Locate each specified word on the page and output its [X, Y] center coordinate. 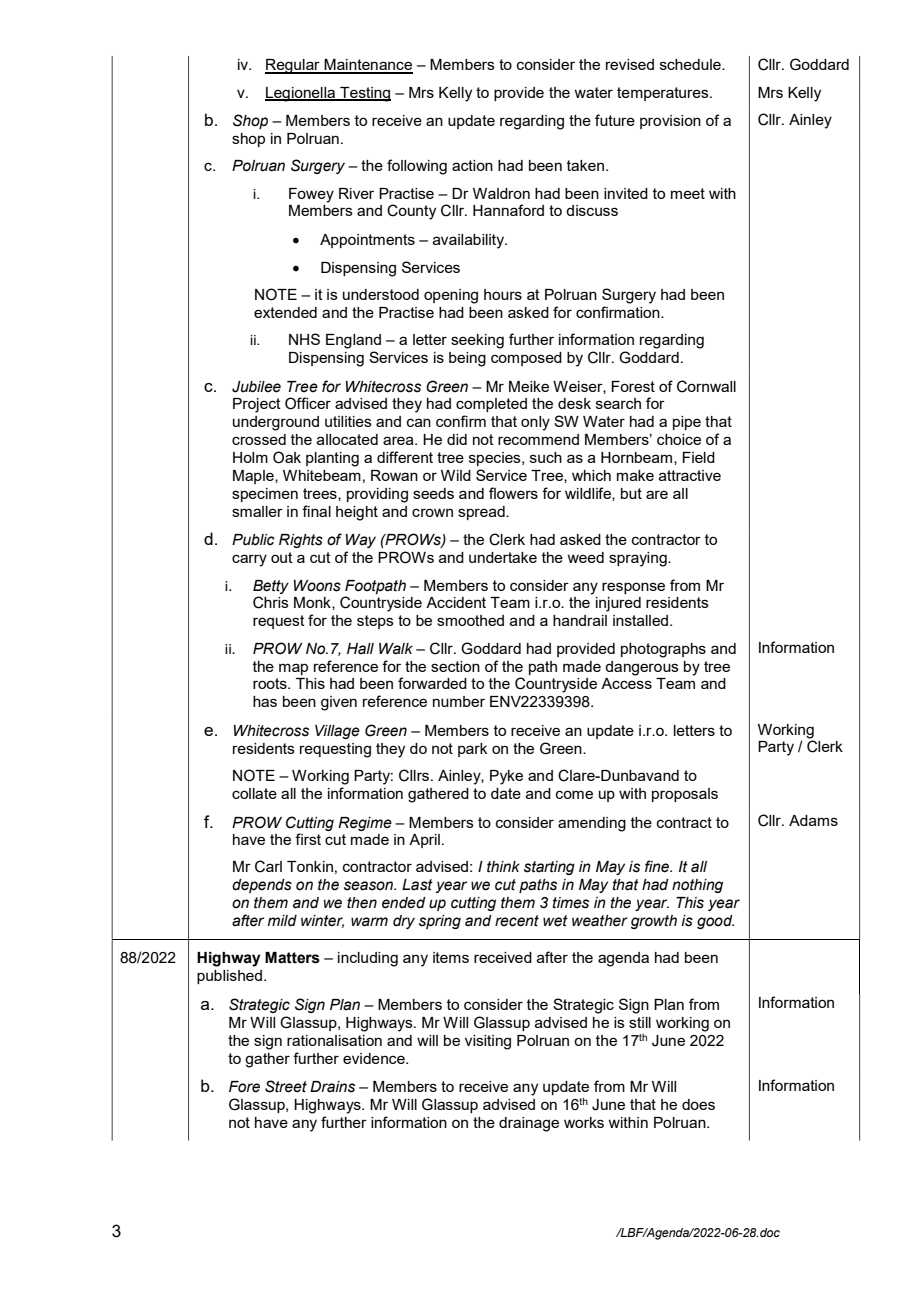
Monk [313, 603]
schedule [691, 64]
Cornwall [706, 386]
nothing [697, 886]
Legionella [301, 94]
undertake [503, 557]
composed [526, 359]
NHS [304, 339]
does [698, 1104]
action [472, 165]
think [503, 866]
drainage [529, 1124]
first [308, 839]
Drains [332, 1087]
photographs [663, 650]
